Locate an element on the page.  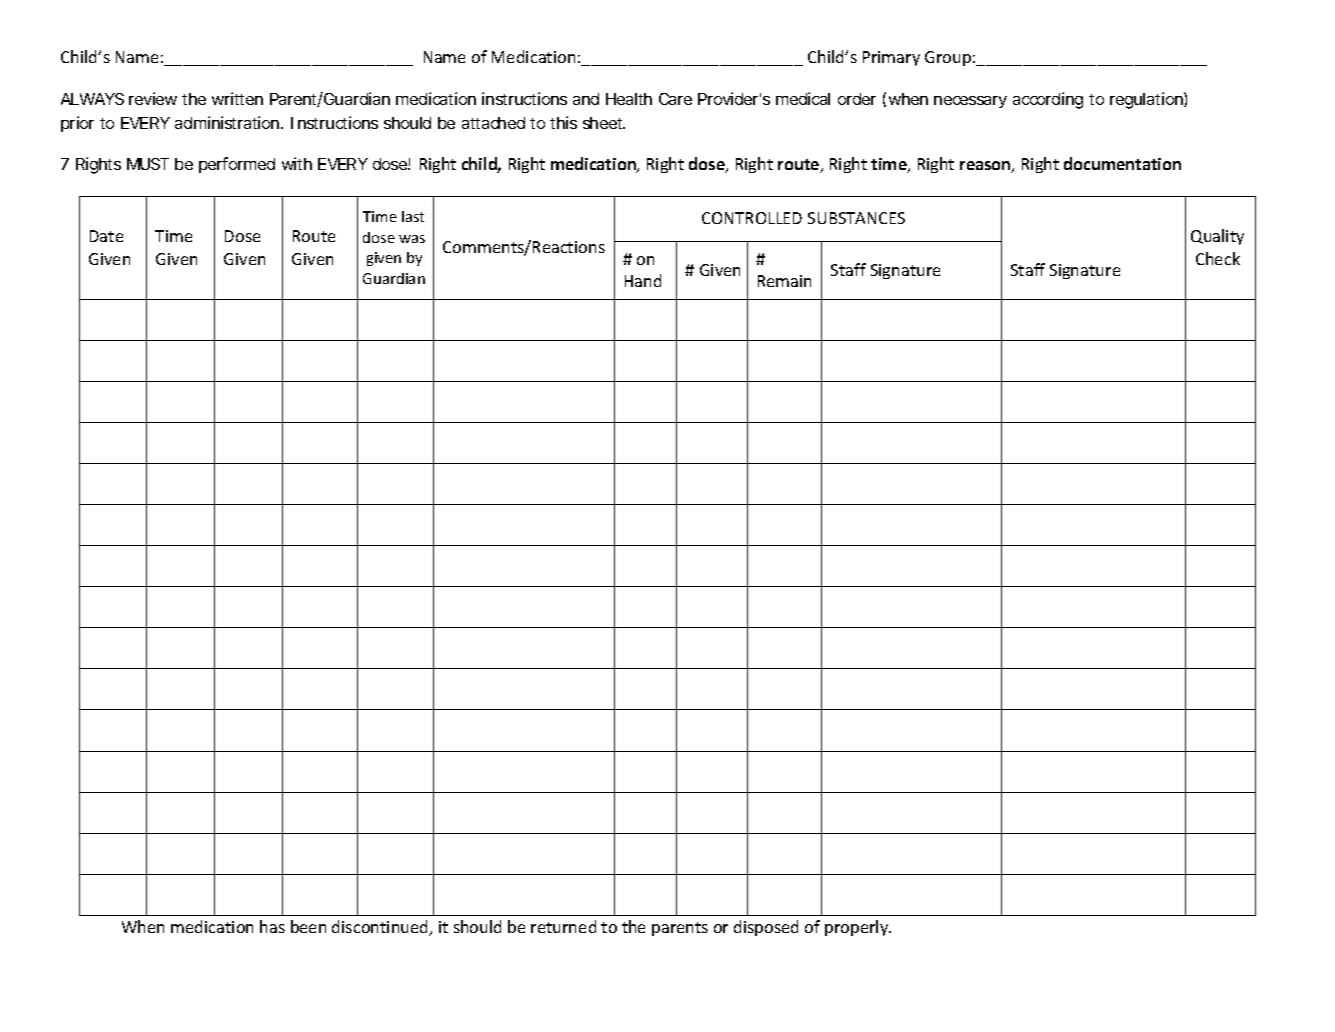
according is located at coordinates (1048, 100).
